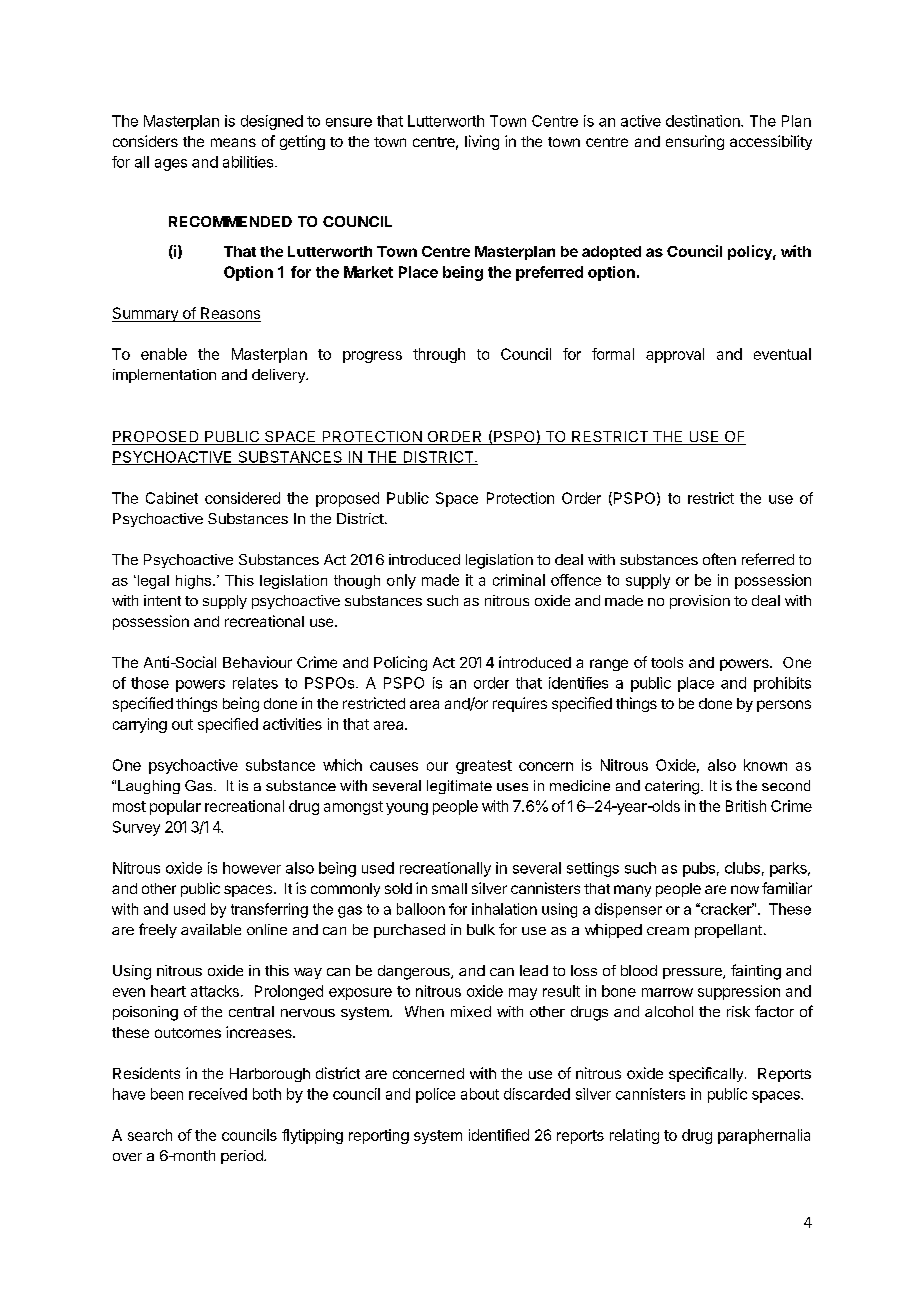  What do you see at coordinates (400, 663) in the screenshot?
I see `Policing` at bounding box center [400, 663].
